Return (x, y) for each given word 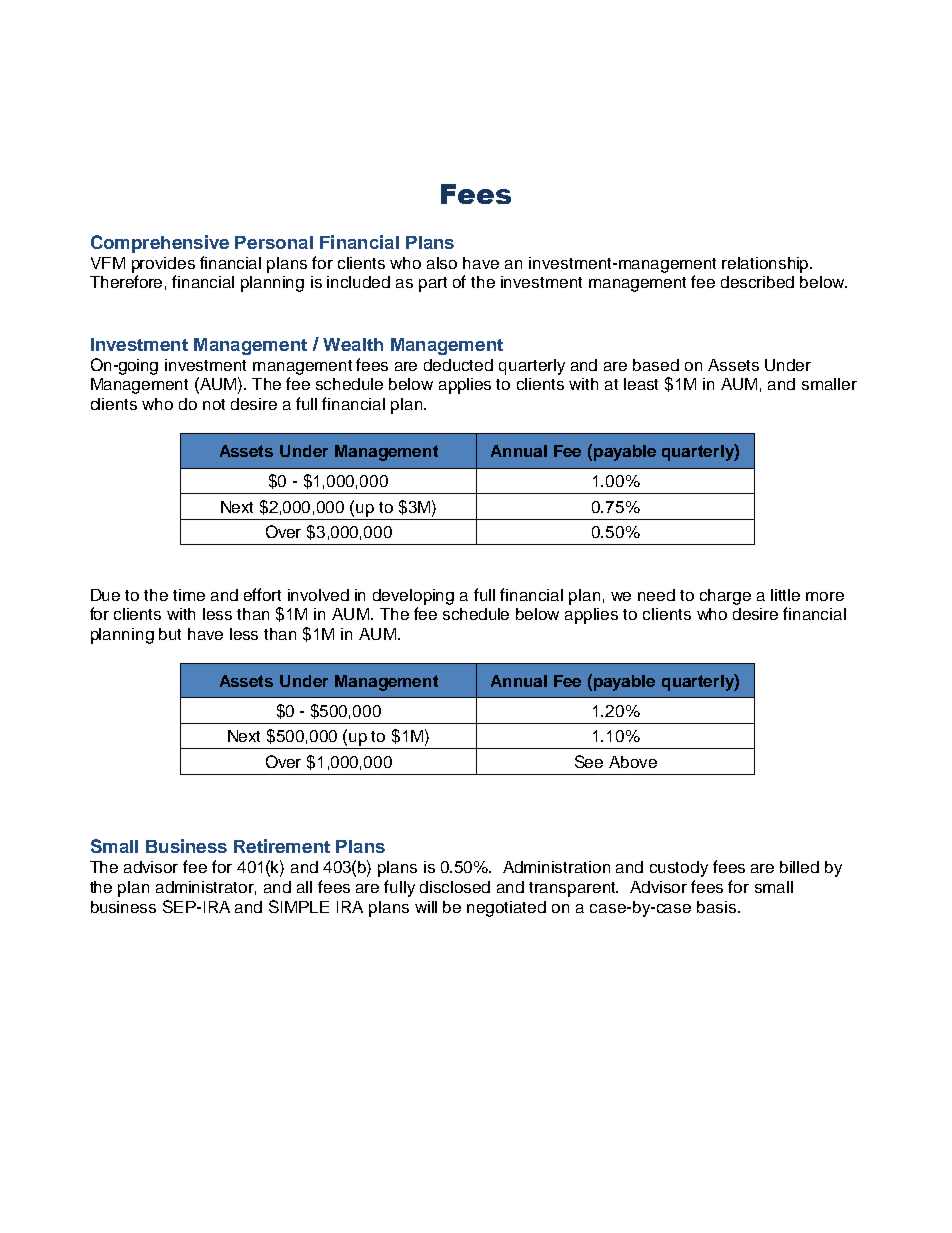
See (589, 761)
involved (318, 595)
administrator (206, 888)
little (785, 595)
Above (633, 762)
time (189, 595)
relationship (767, 265)
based (656, 365)
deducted (458, 365)
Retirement (282, 846)
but (170, 634)
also (442, 263)
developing (413, 597)
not (214, 404)
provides (163, 265)
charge (725, 597)
